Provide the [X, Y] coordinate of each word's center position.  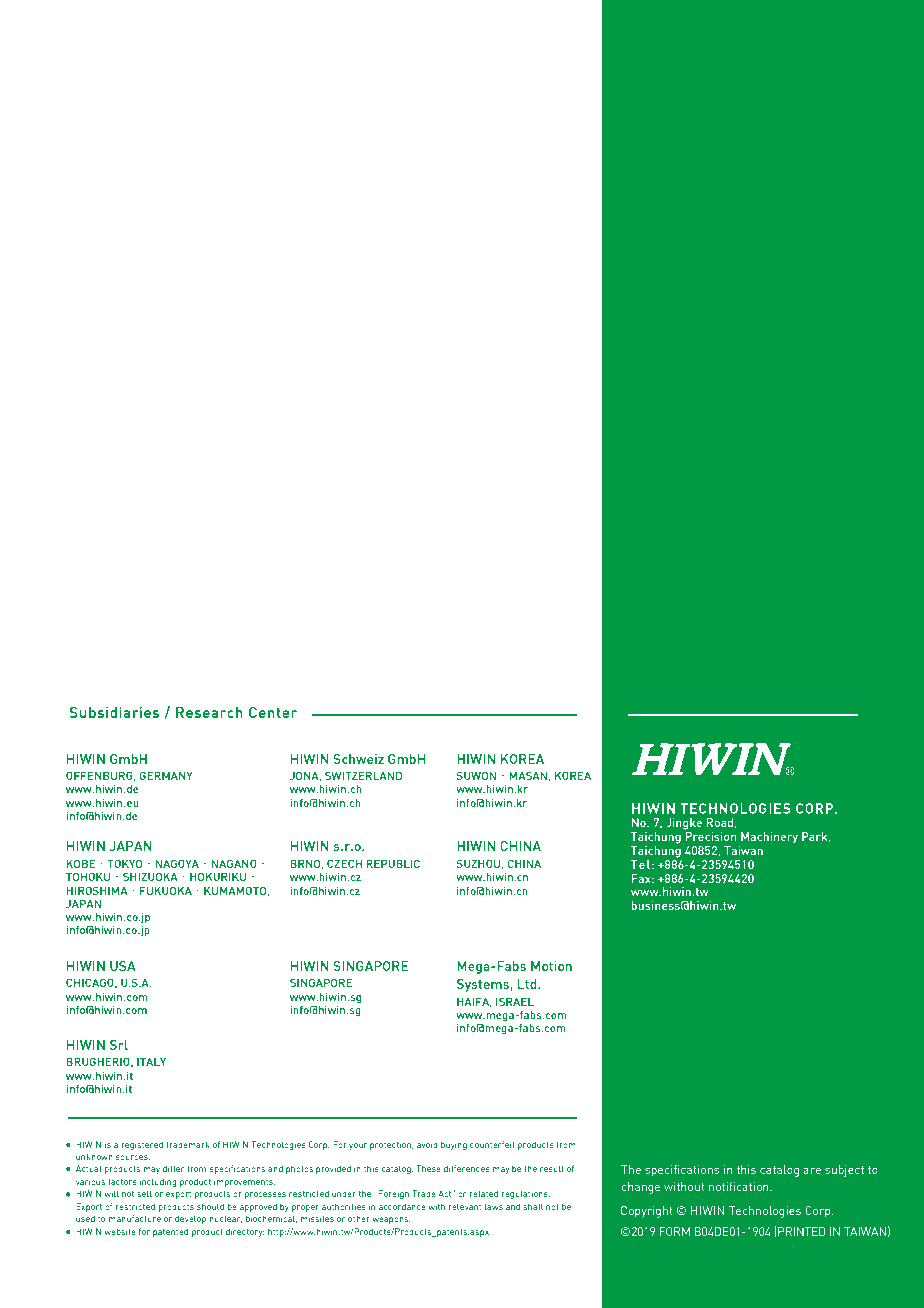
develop [190, 1219]
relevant [464, 1206]
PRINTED [801, 1231]
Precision [710, 835]
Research [209, 712]
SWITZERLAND [363, 775]
